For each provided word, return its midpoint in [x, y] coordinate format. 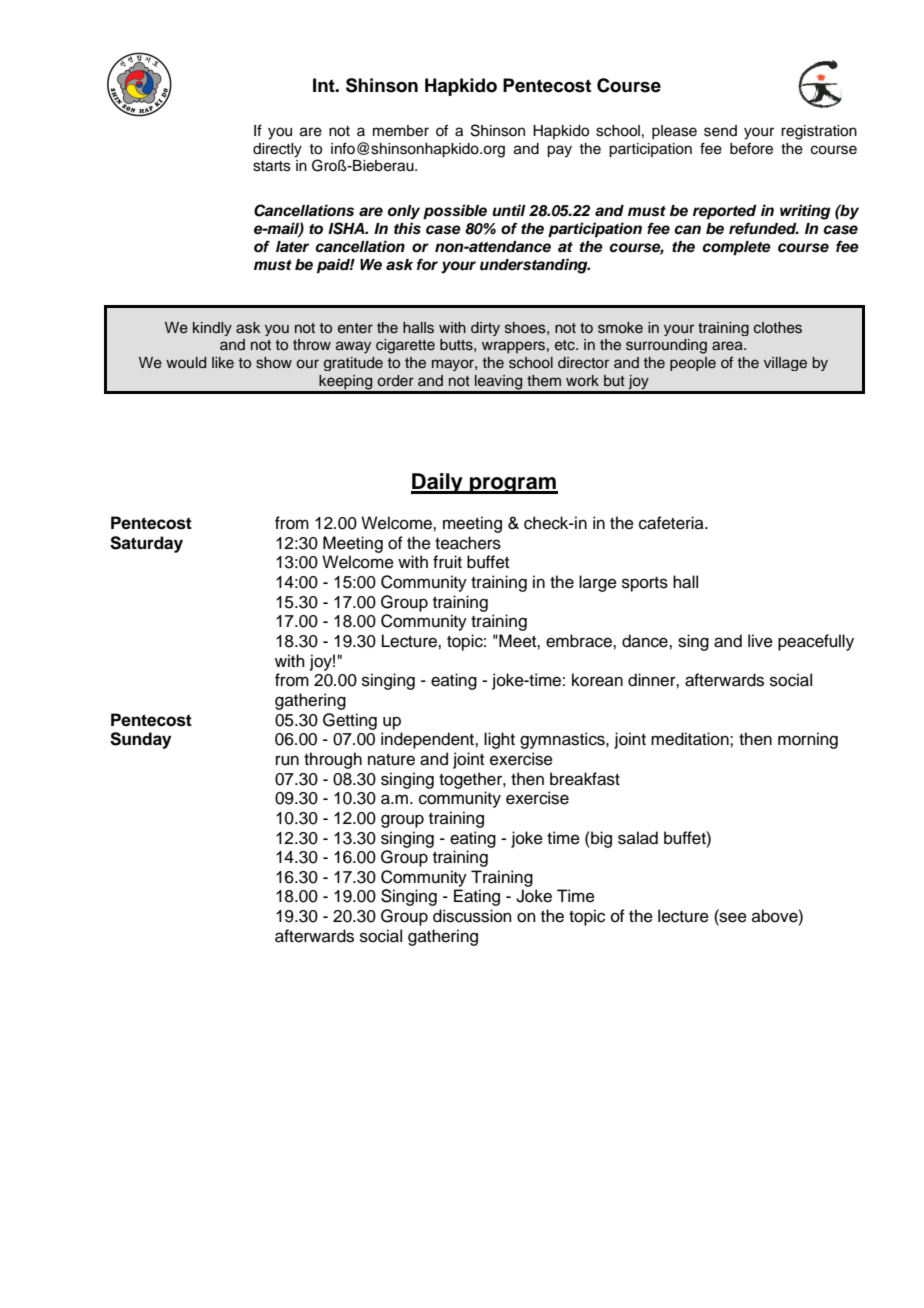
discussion [472, 916]
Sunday [140, 740]
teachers [468, 543]
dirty [485, 329]
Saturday [146, 544]
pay [559, 151]
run [287, 760]
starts [272, 166]
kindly [212, 329]
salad [638, 838]
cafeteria [672, 523]
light [499, 740]
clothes [778, 328]
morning [808, 740]
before [751, 148]
